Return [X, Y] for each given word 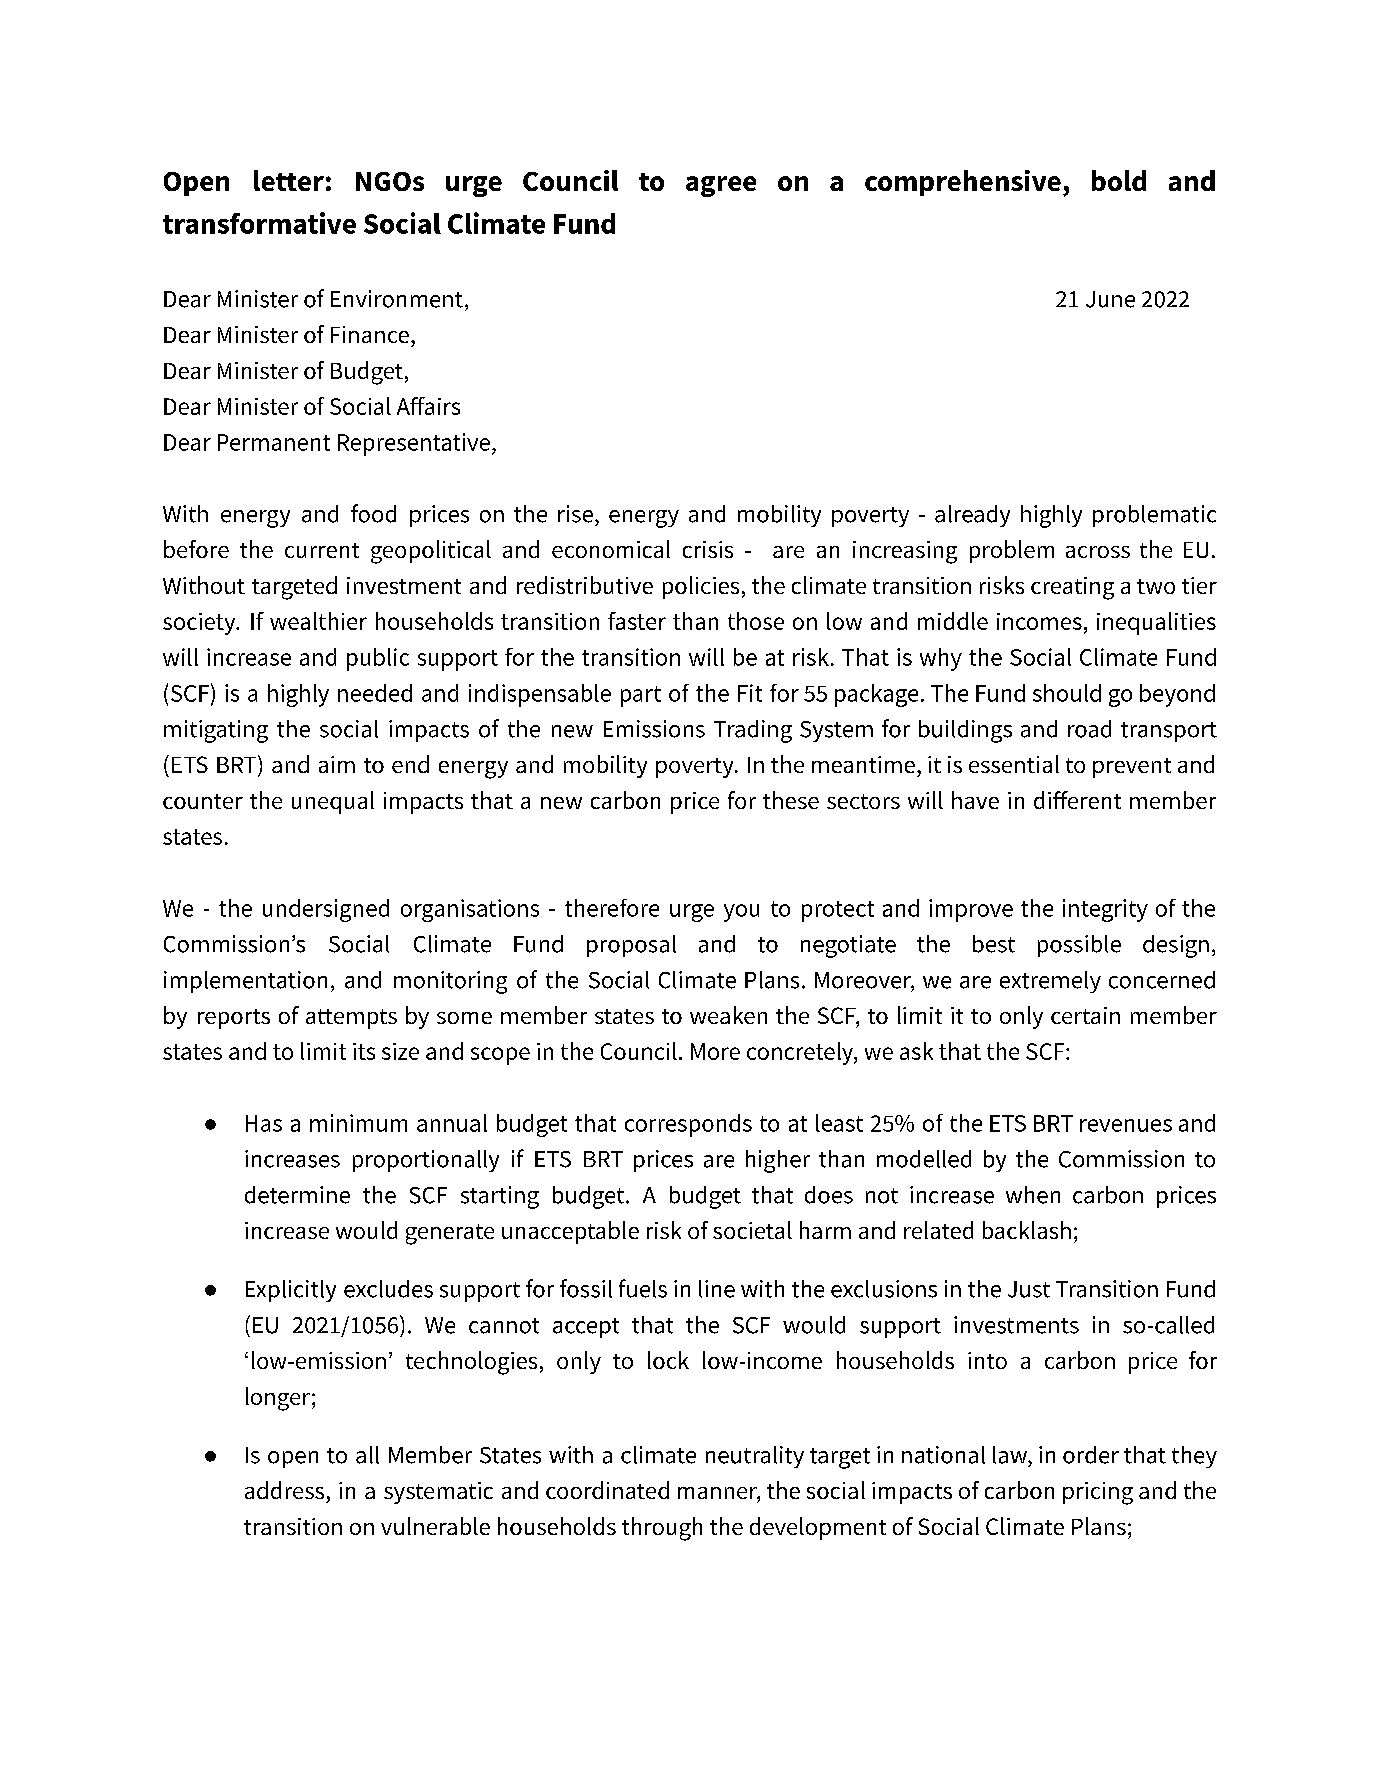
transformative [259, 223]
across [1098, 552]
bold [1119, 180]
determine [297, 1195]
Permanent [274, 442]
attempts [351, 1019]
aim [337, 764]
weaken [728, 1015]
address [284, 1490]
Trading [753, 731]
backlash [1027, 1230]
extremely [1050, 982]
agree [721, 186]
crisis [708, 549]
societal [752, 1230]
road [1089, 729]
